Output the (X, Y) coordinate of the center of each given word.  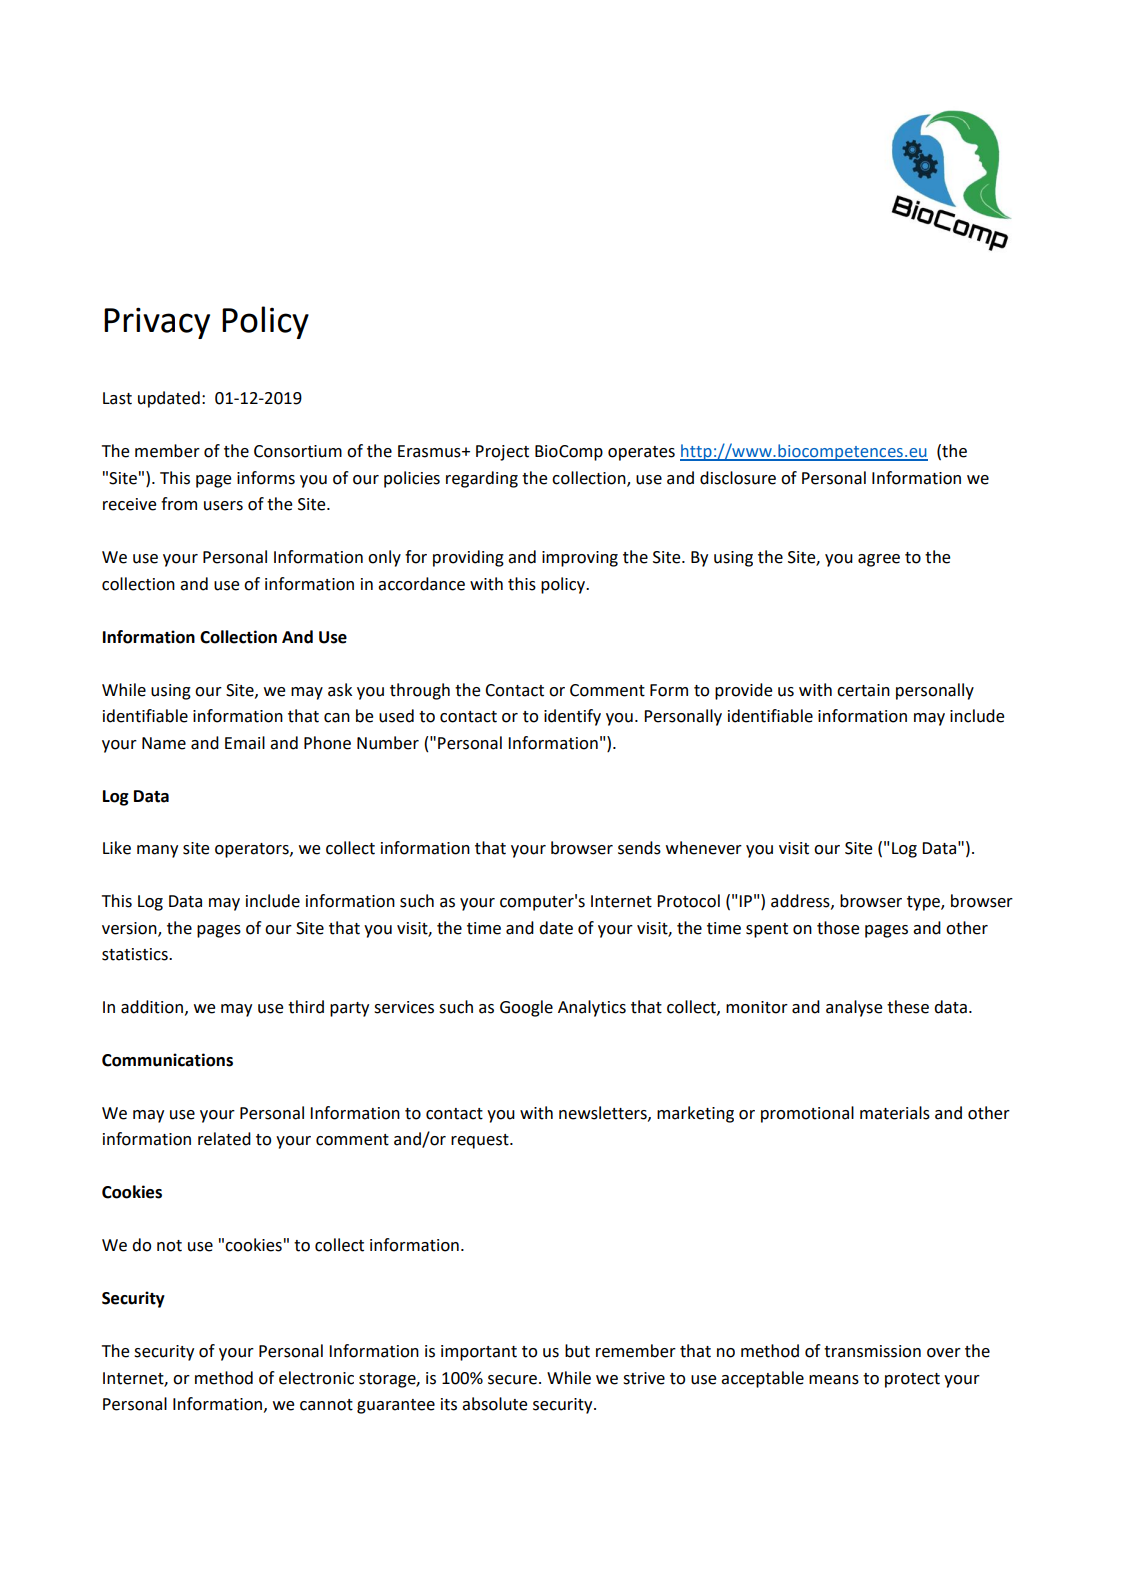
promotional (807, 1114)
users (223, 506)
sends (639, 848)
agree (879, 560)
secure (514, 1380)
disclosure (738, 478)
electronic (316, 1378)
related (224, 1139)
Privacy (157, 323)
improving (580, 559)
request (481, 1141)
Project (502, 453)
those (838, 928)
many (157, 851)
